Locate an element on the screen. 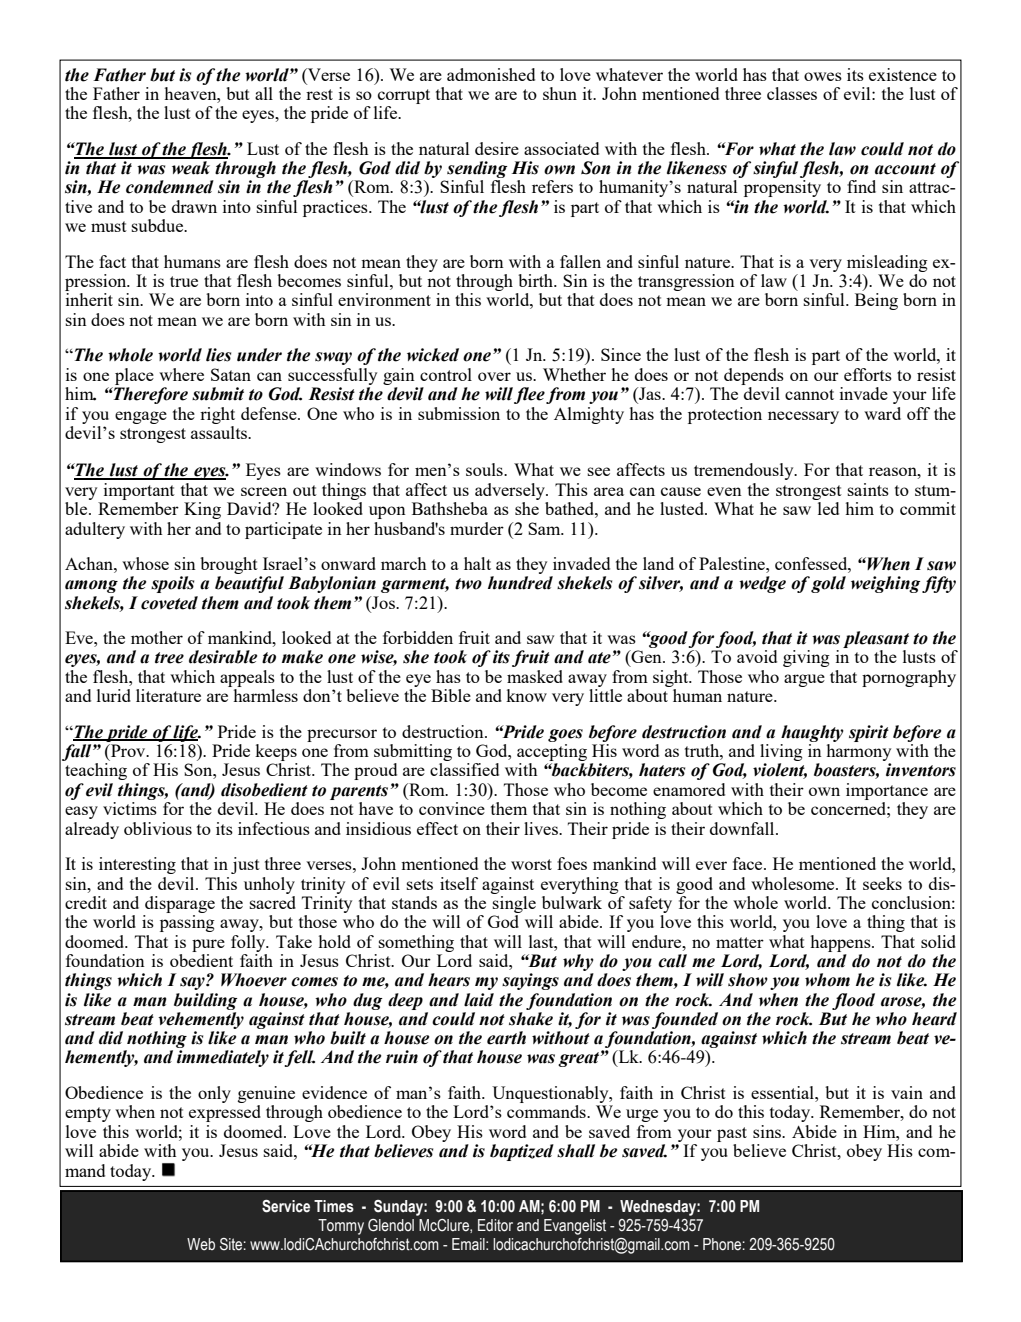 The image size is (1021, 1322). lives is located at coordinates (542, 828).
